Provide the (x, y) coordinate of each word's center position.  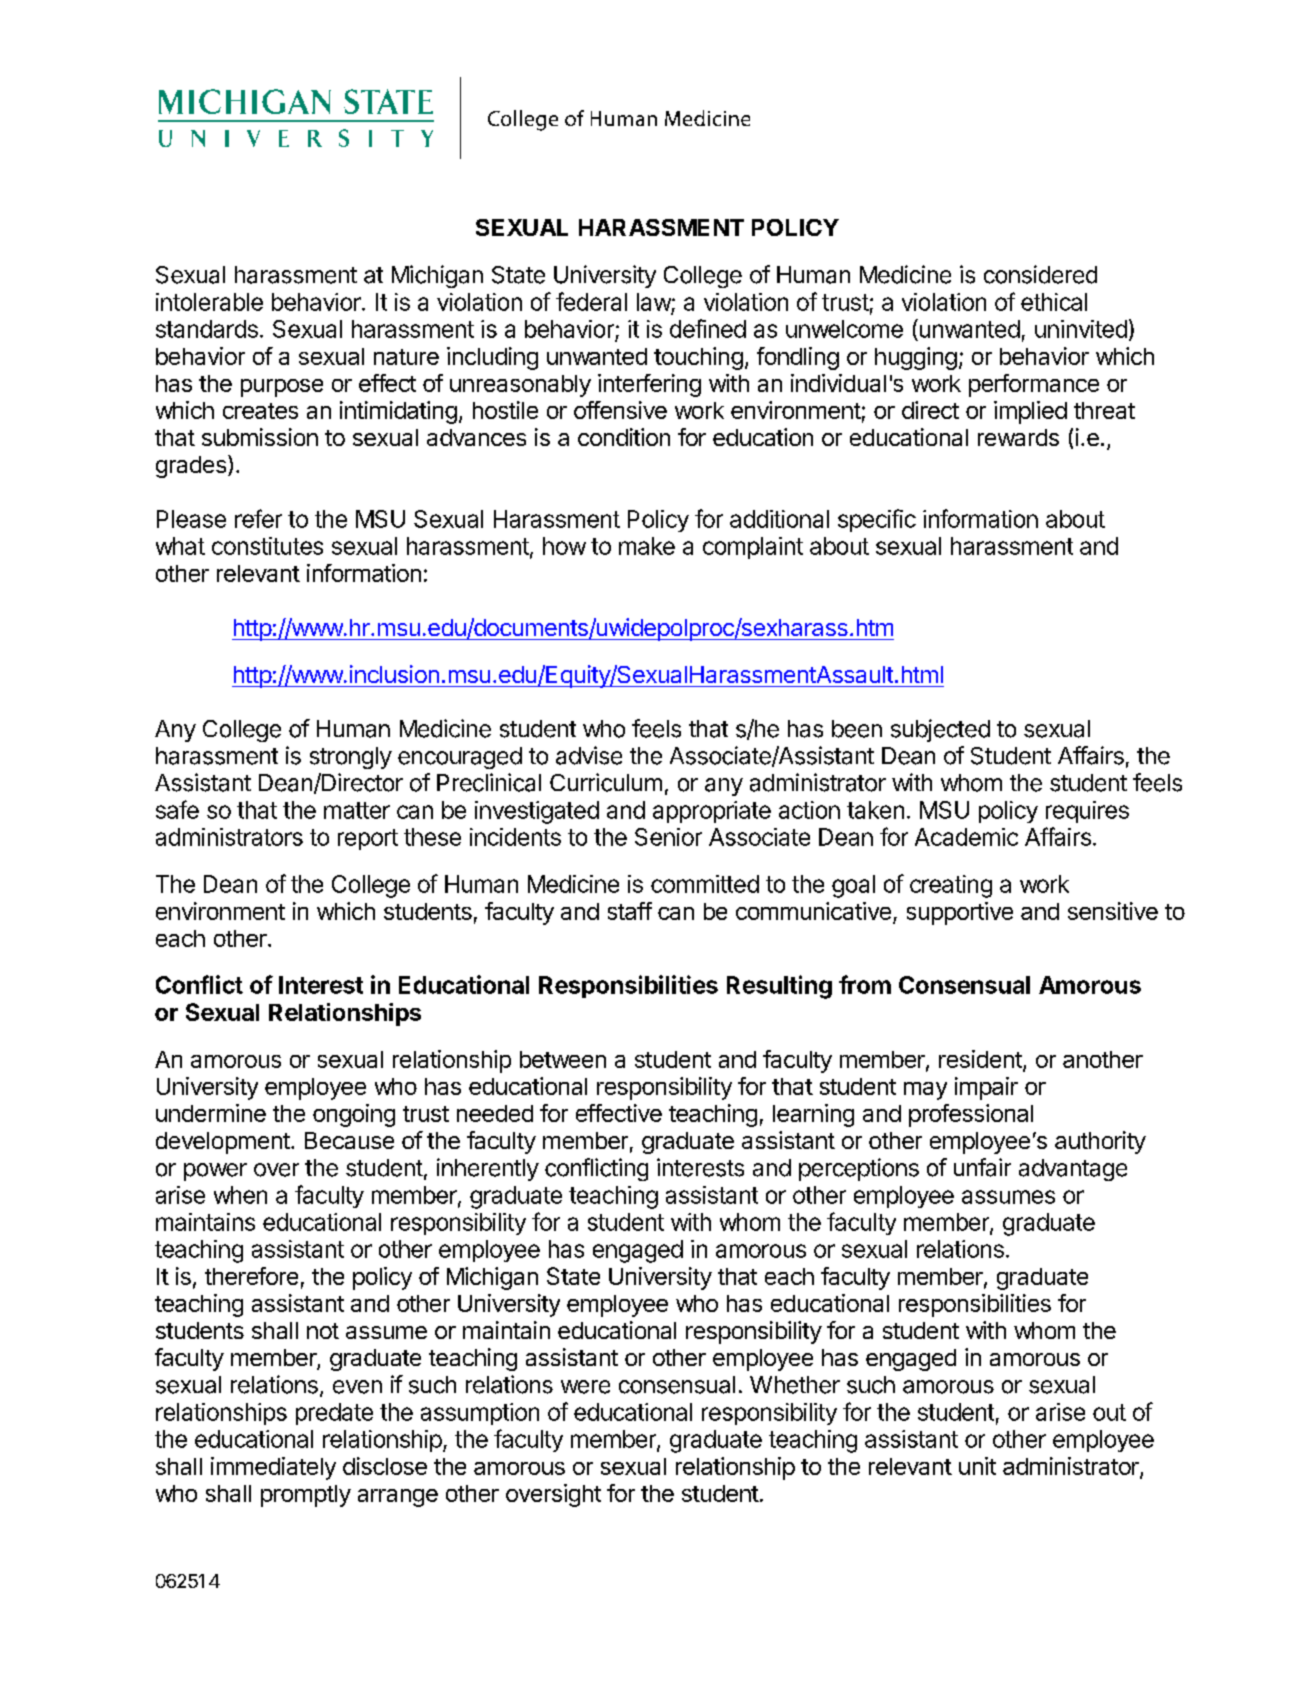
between (563, 1059)
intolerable (209, 302)
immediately (273, 1468)
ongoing (354, 1115)
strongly (351, 758)
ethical (1054, 302)
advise (589, 755)
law (654, 302)
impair (986, 1088)
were (585, 1387)
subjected (940, 730)
